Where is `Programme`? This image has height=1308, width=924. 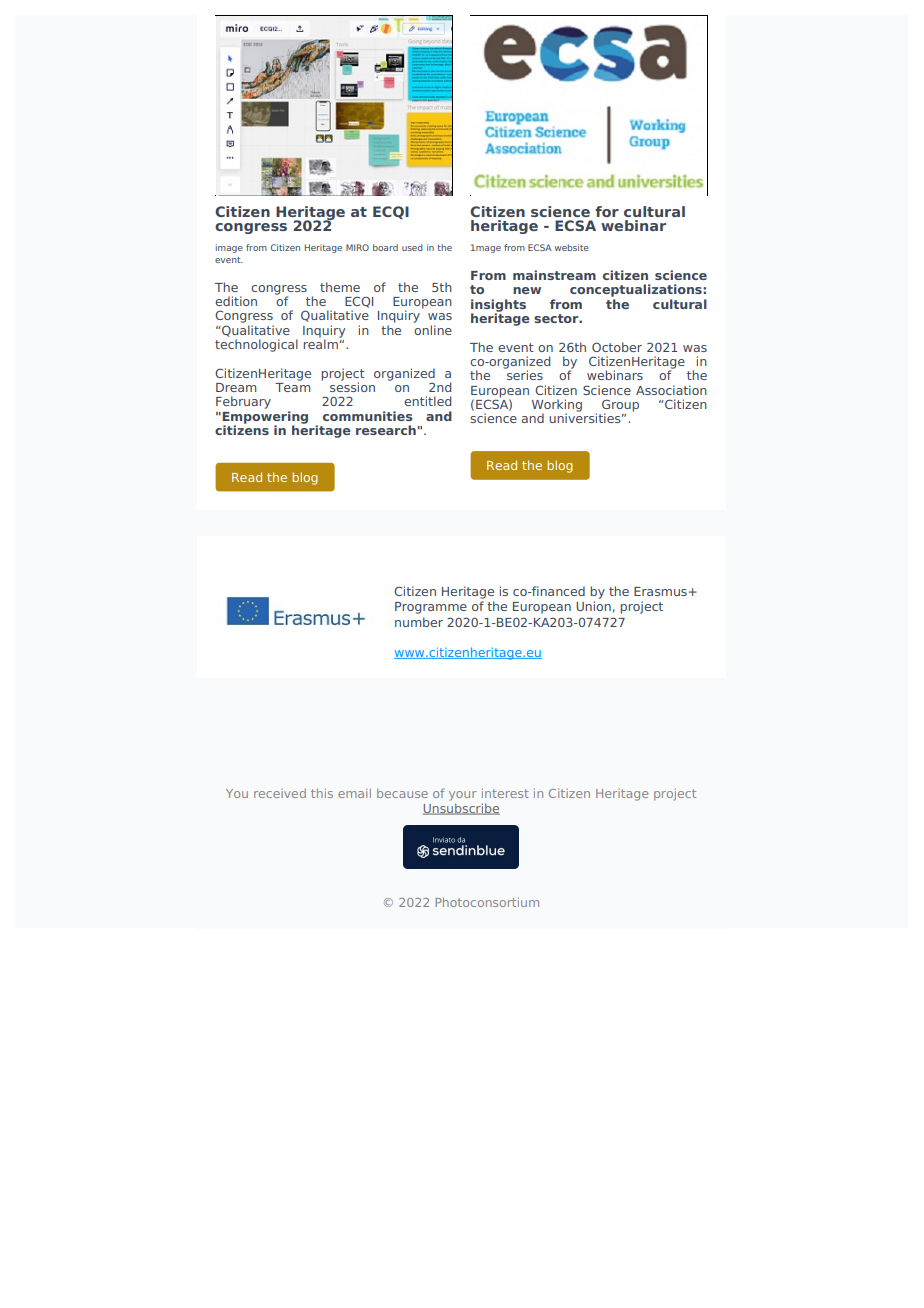
Programme is located at coordinates (431, 608).
